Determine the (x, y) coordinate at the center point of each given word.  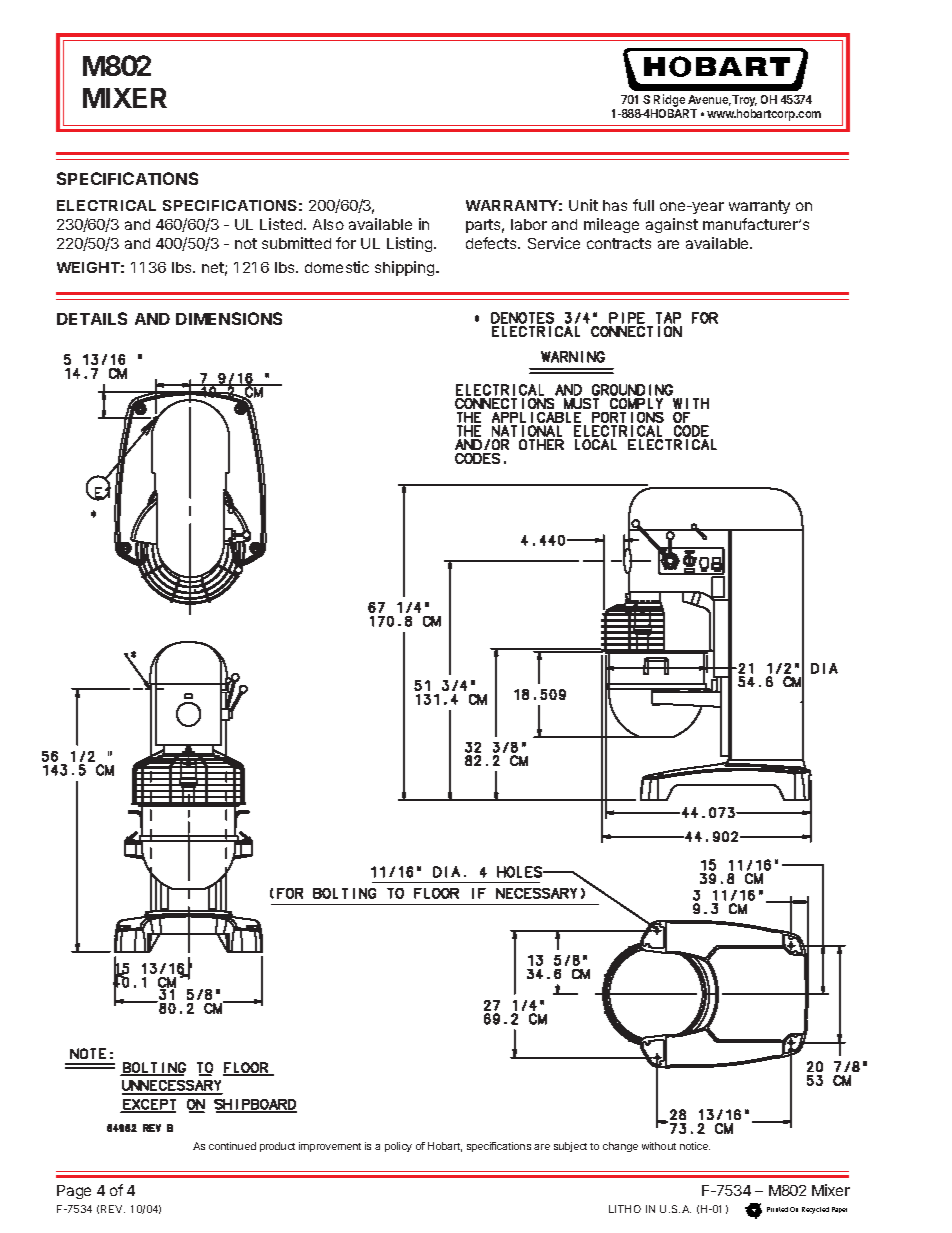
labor (529, 224)
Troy (744, 101)
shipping (404, 268)
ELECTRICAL (106, 205)
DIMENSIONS (229, 318)
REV (113, 1209)
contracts (619, 243)
